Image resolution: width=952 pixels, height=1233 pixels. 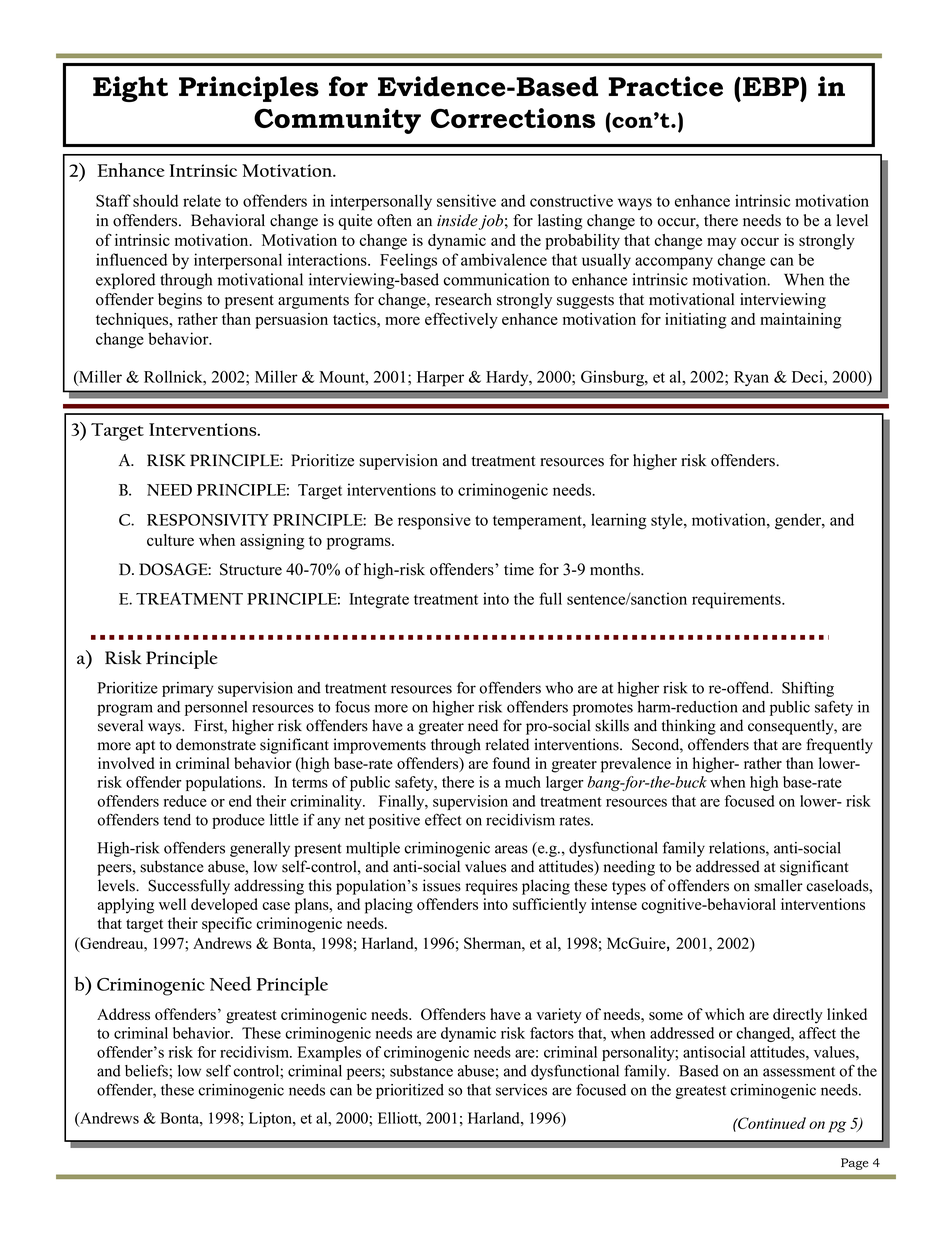 What do you see at coordinates (147, 1070) in the document?
I see `beliefs` at bounding box center [147, 1070].
